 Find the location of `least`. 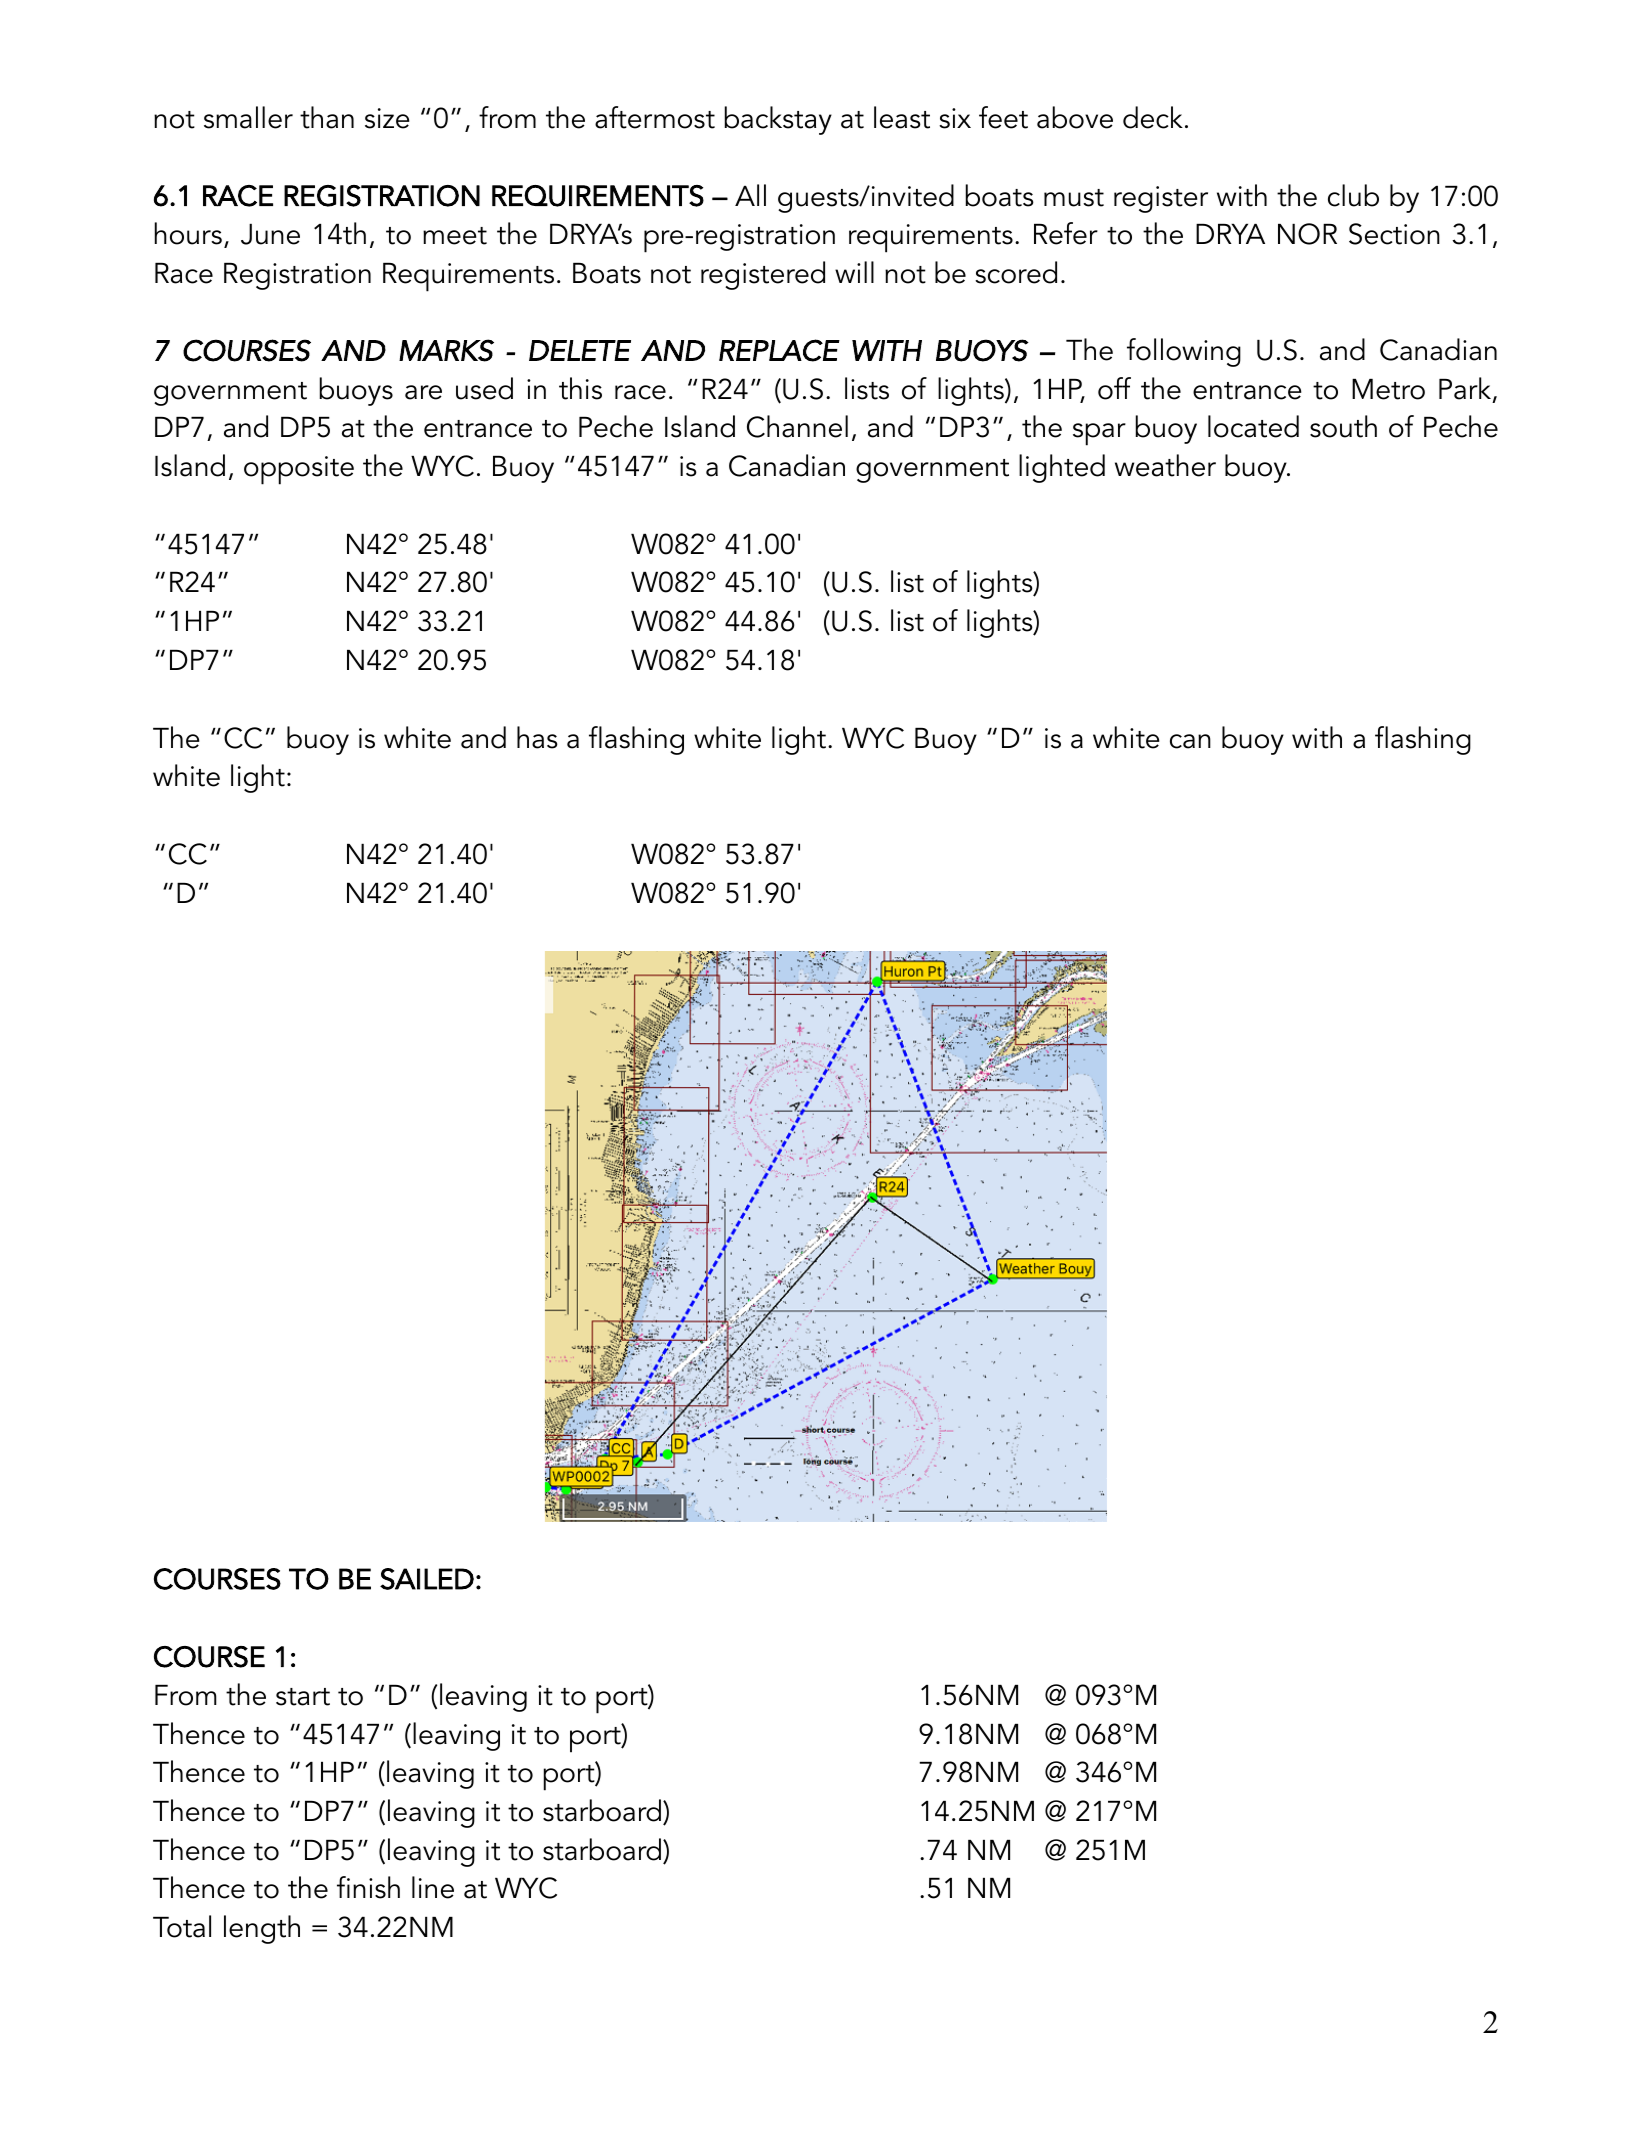

least is located at coordinates (902, 117).
